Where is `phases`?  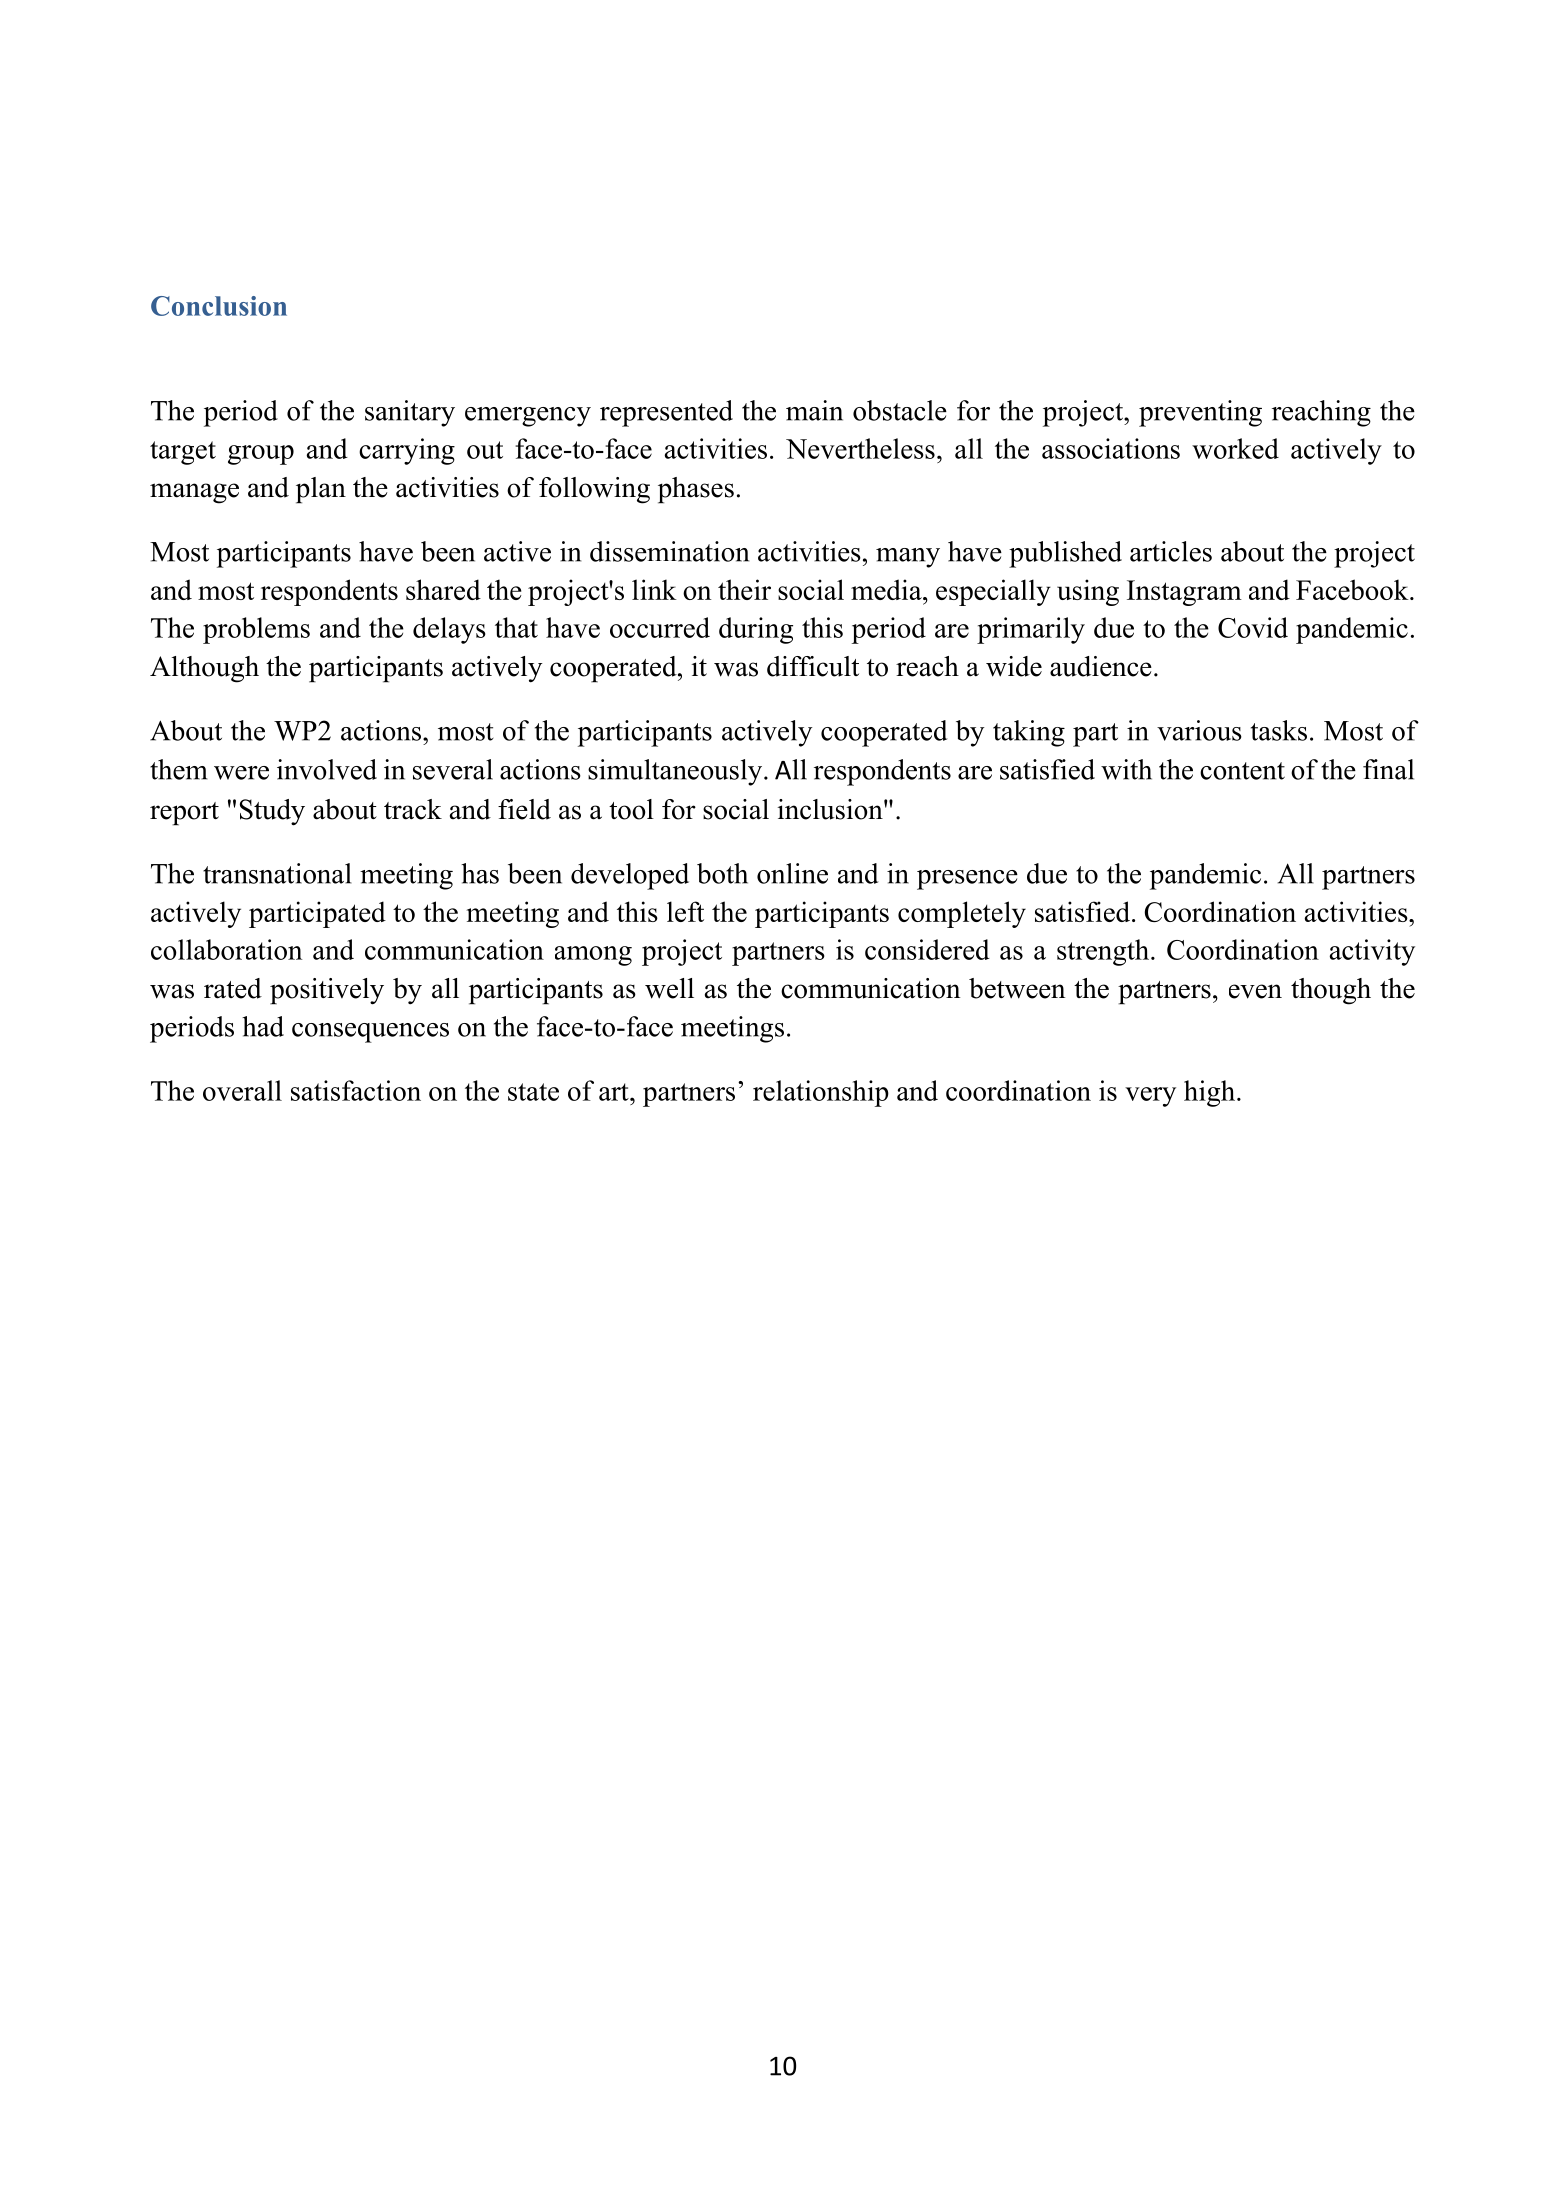 phases is located at coordinates (696, 490).
